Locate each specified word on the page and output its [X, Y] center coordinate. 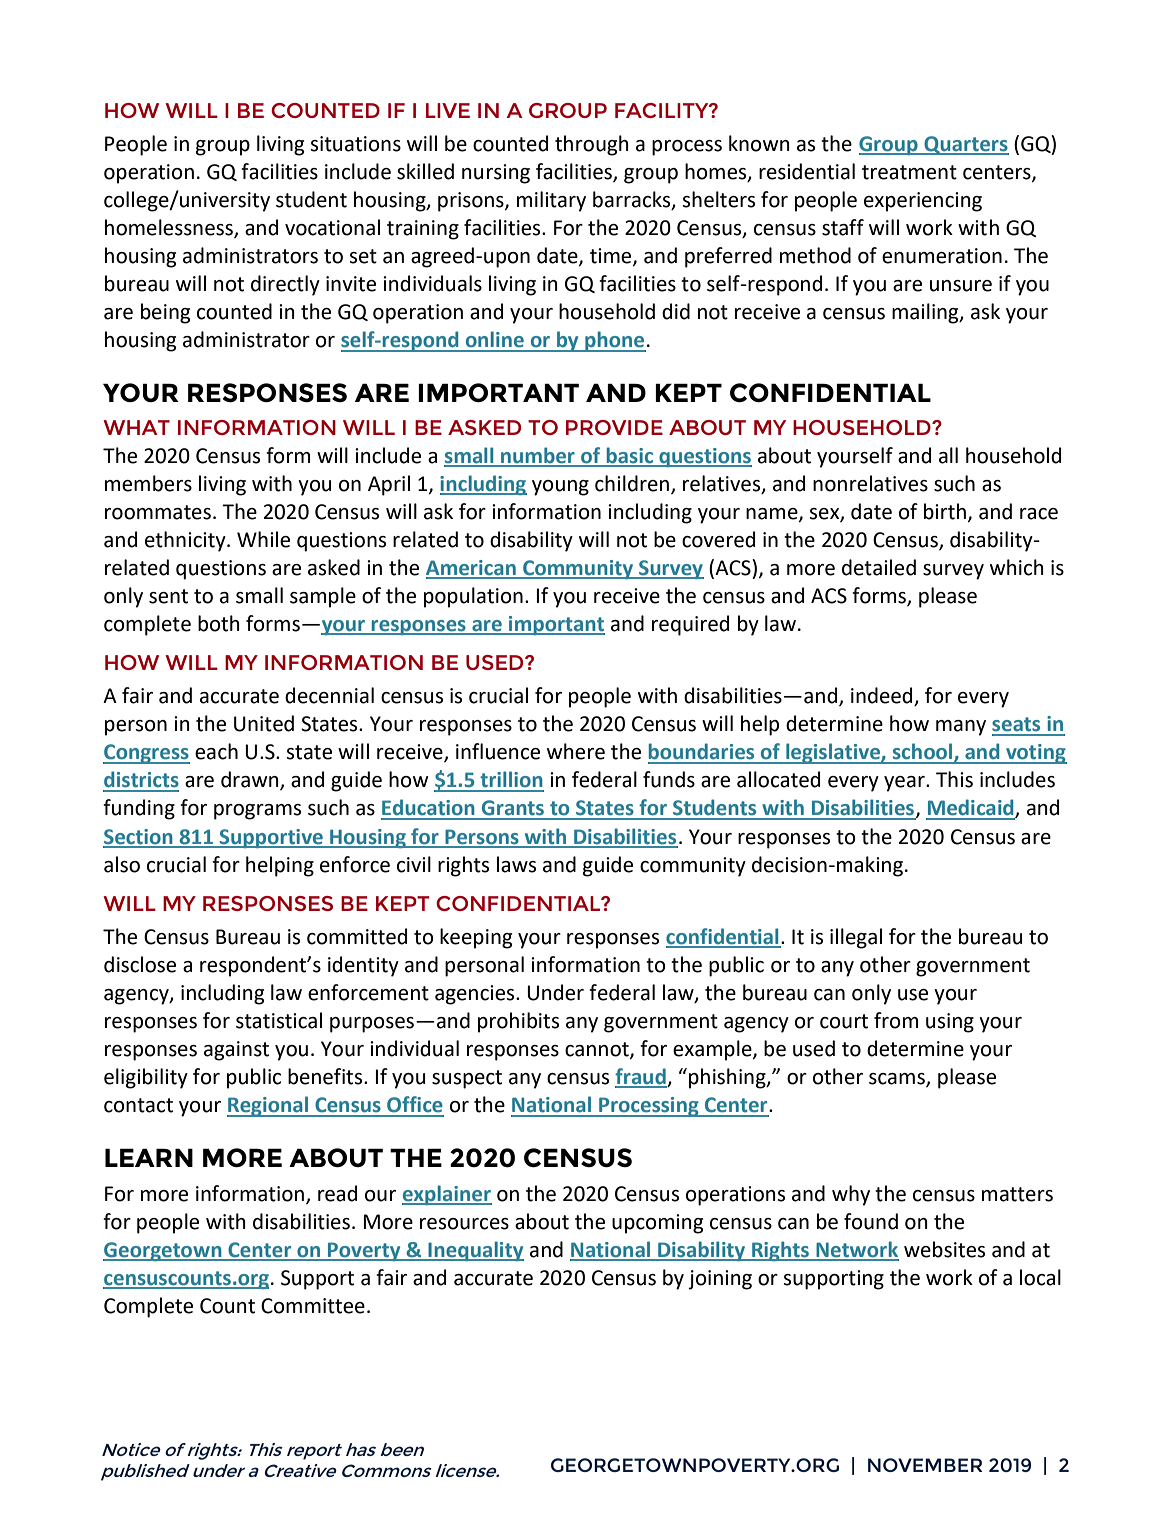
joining [720, 1280]
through [592, 145]
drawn [251, 780]
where [576, 751]
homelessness [170, 228]
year [905, 784]
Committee [313, 1306]
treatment [909, 172]
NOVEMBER [925, 1465]
